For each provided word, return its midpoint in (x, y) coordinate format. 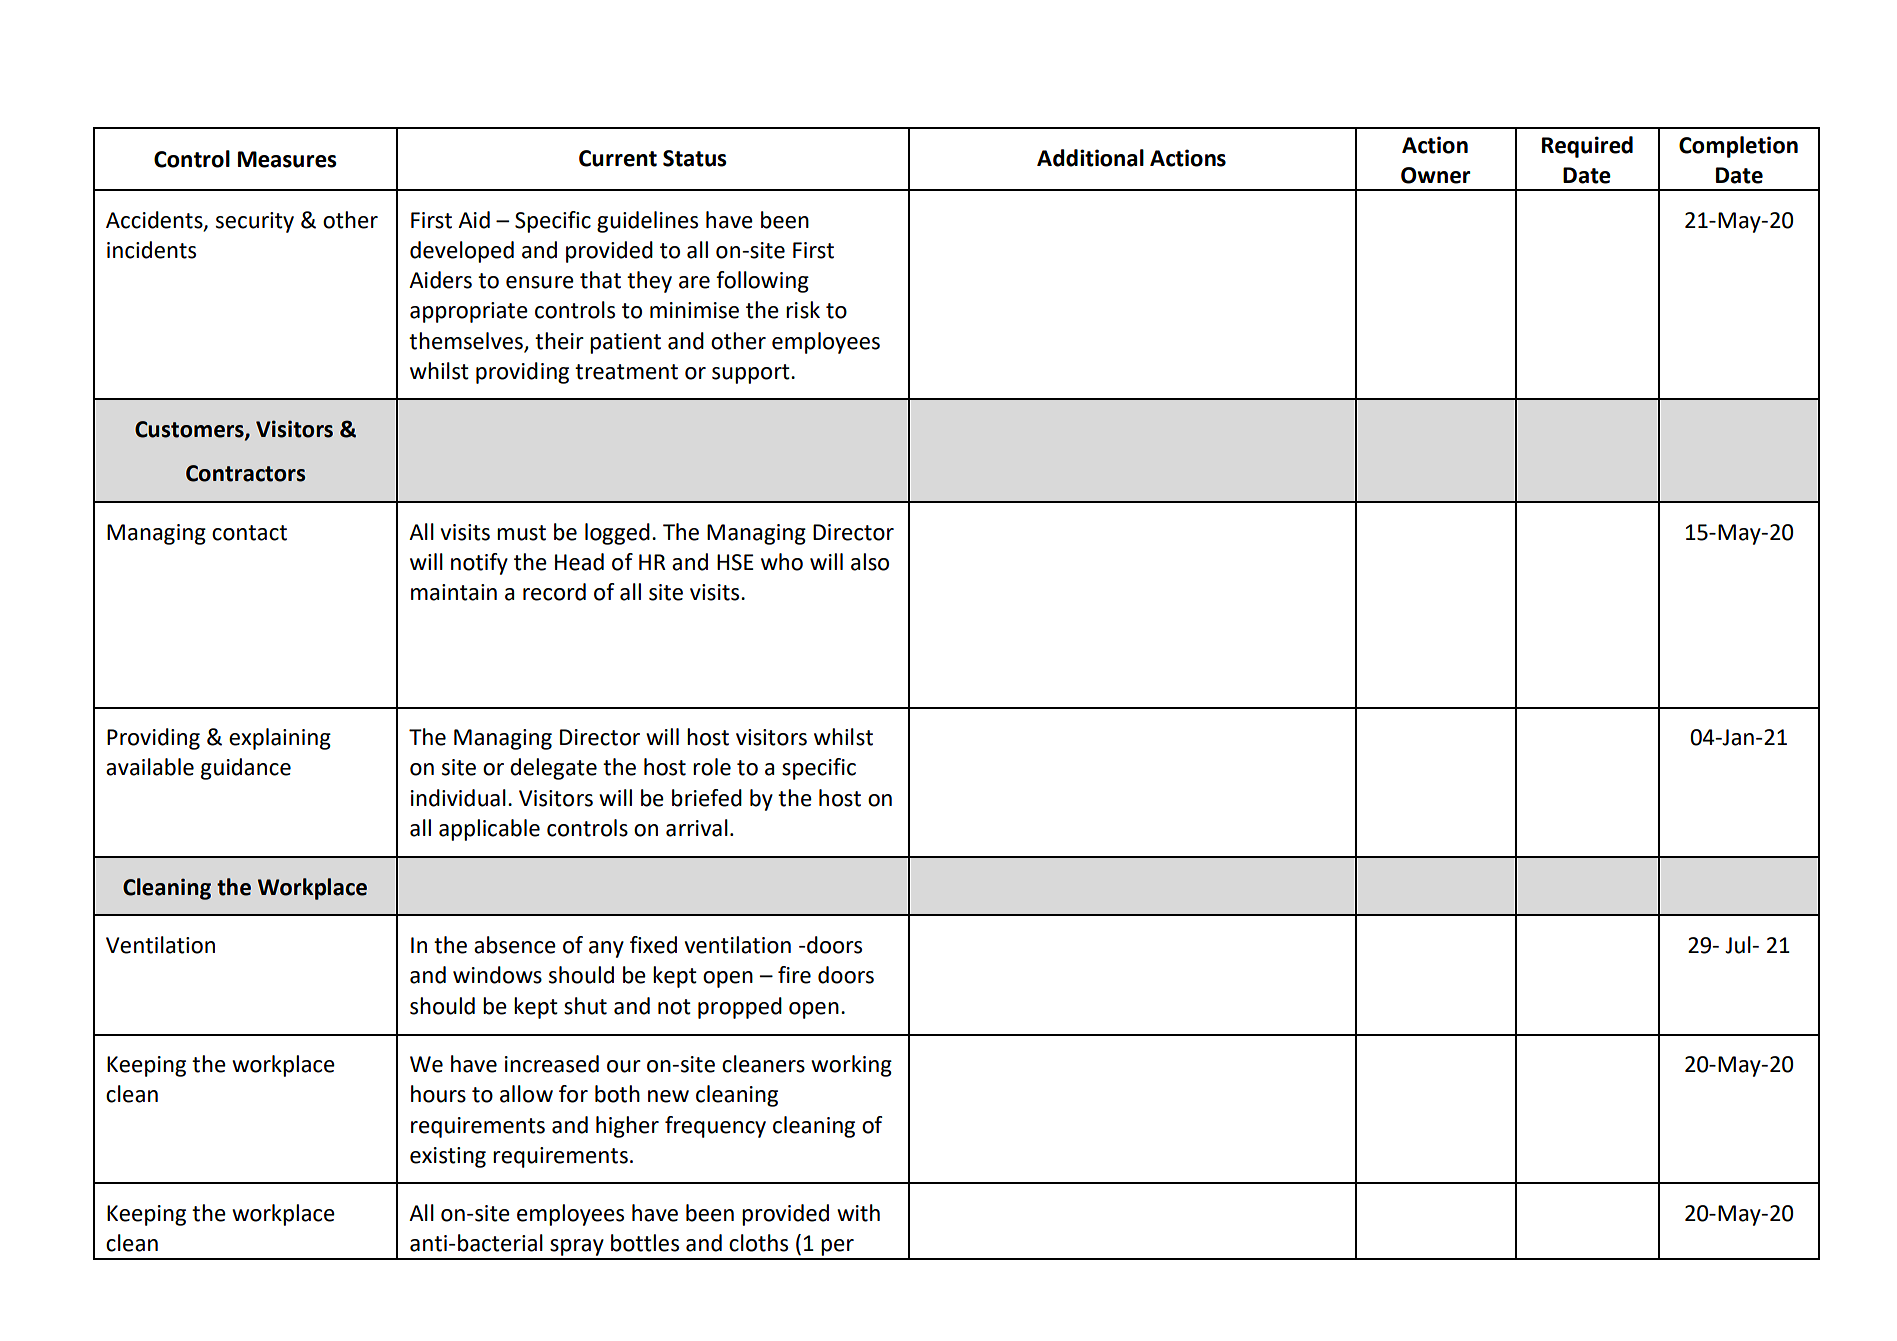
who (782, 562)
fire (794, 975)
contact (249, 533)
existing (448, 1157)
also (870, 562)
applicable (489, 830)
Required (1587, 147)
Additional (1090, 158)
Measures (287, 159)
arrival (697, 828)
